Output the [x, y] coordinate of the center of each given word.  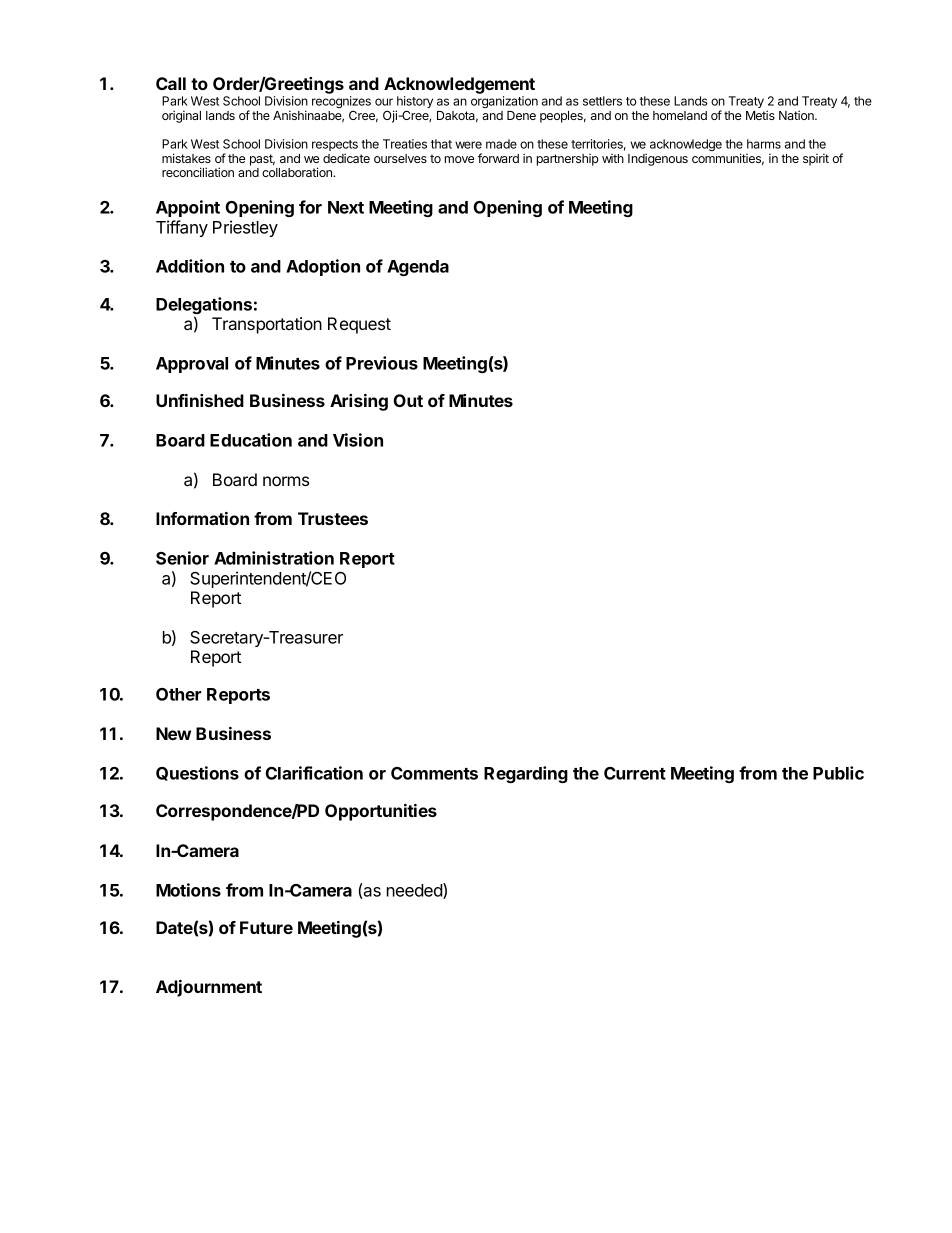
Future [266, 927]
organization [504, 102]
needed [415, 891]
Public [838, 773]
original [181, 116]
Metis [760, 115]
